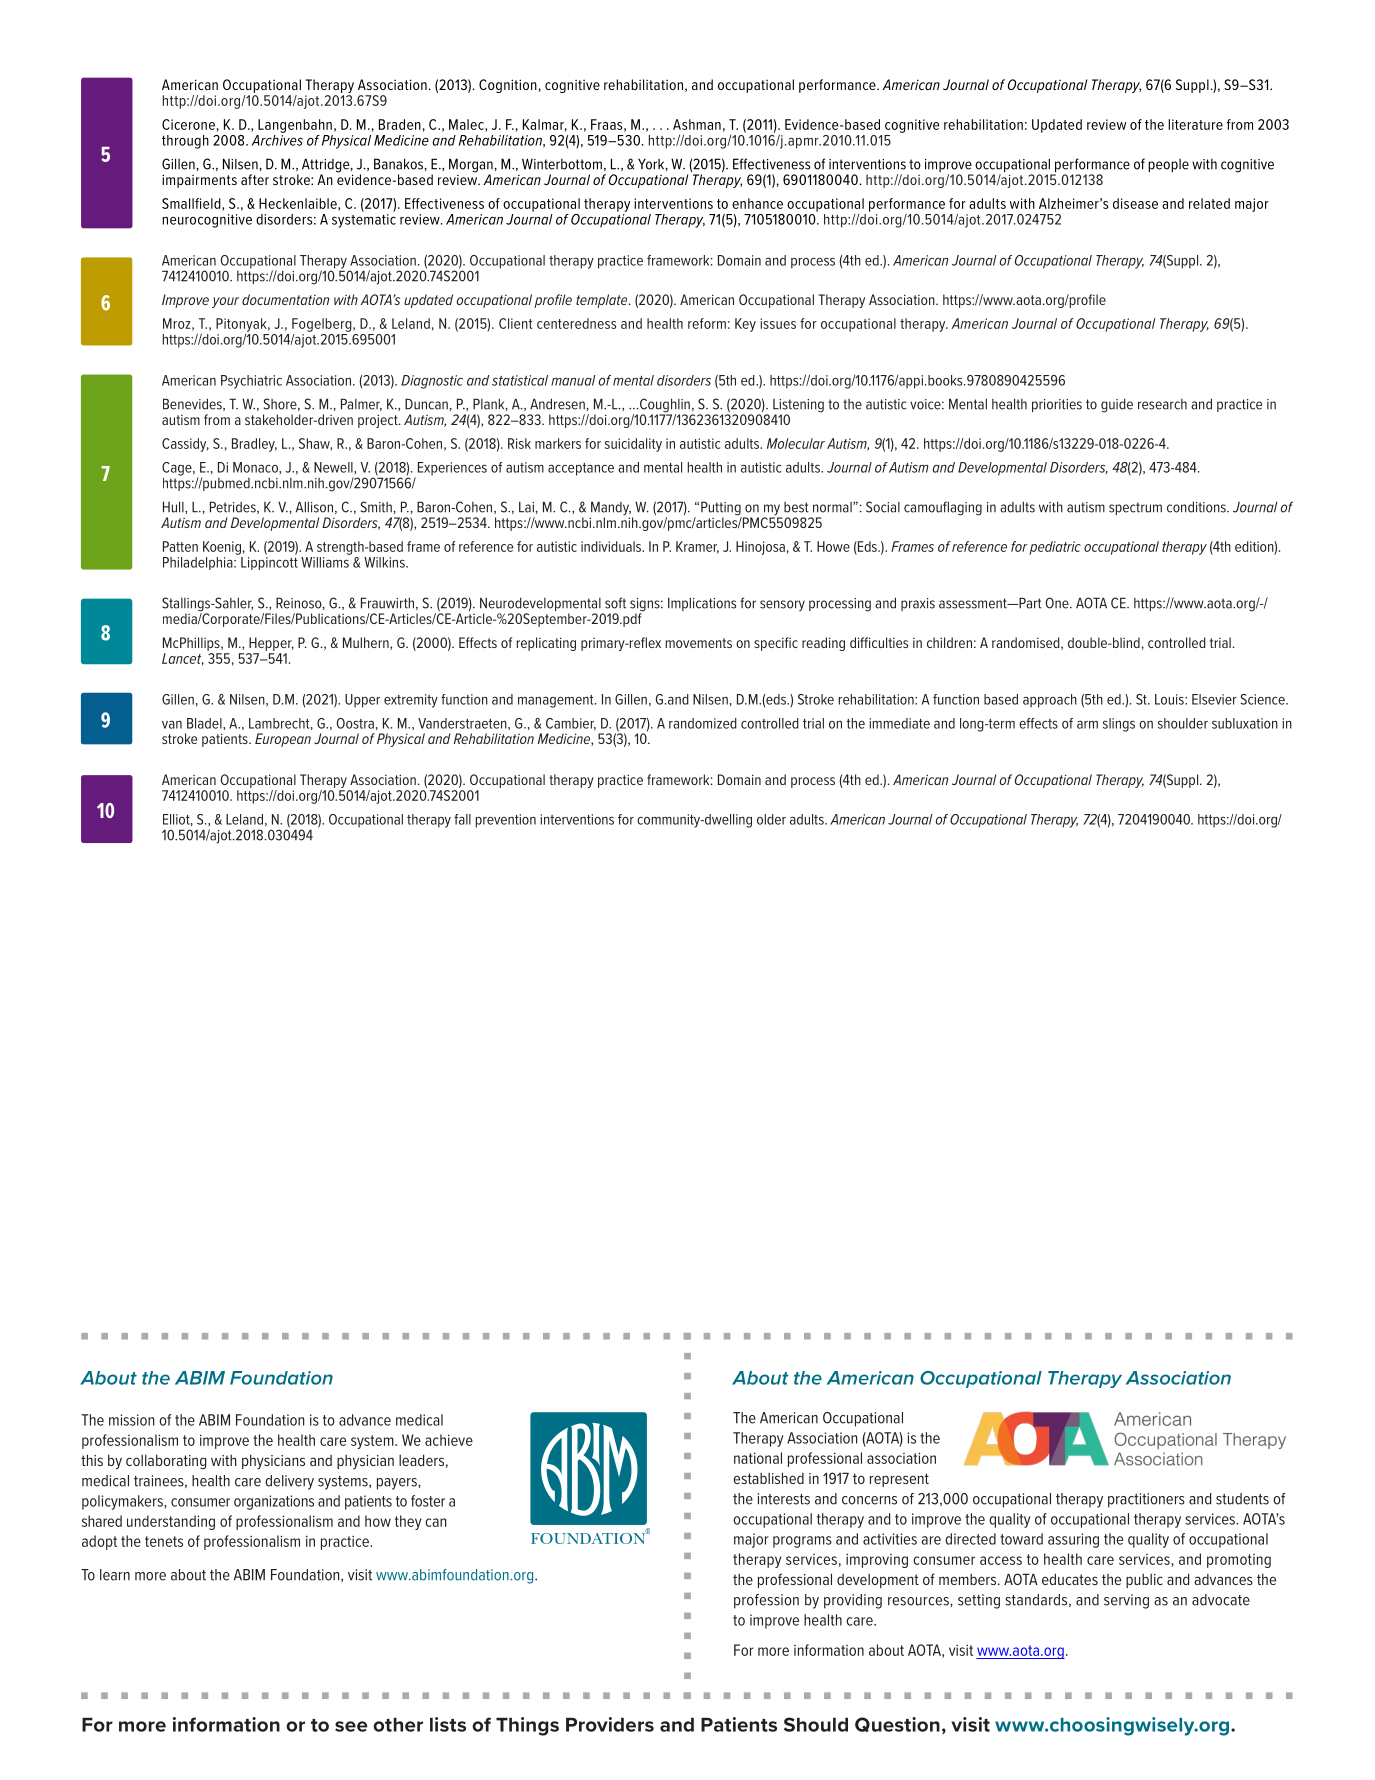 This image has width=1375, height=1780. I want to click on serving, so click(1126, 1601).
